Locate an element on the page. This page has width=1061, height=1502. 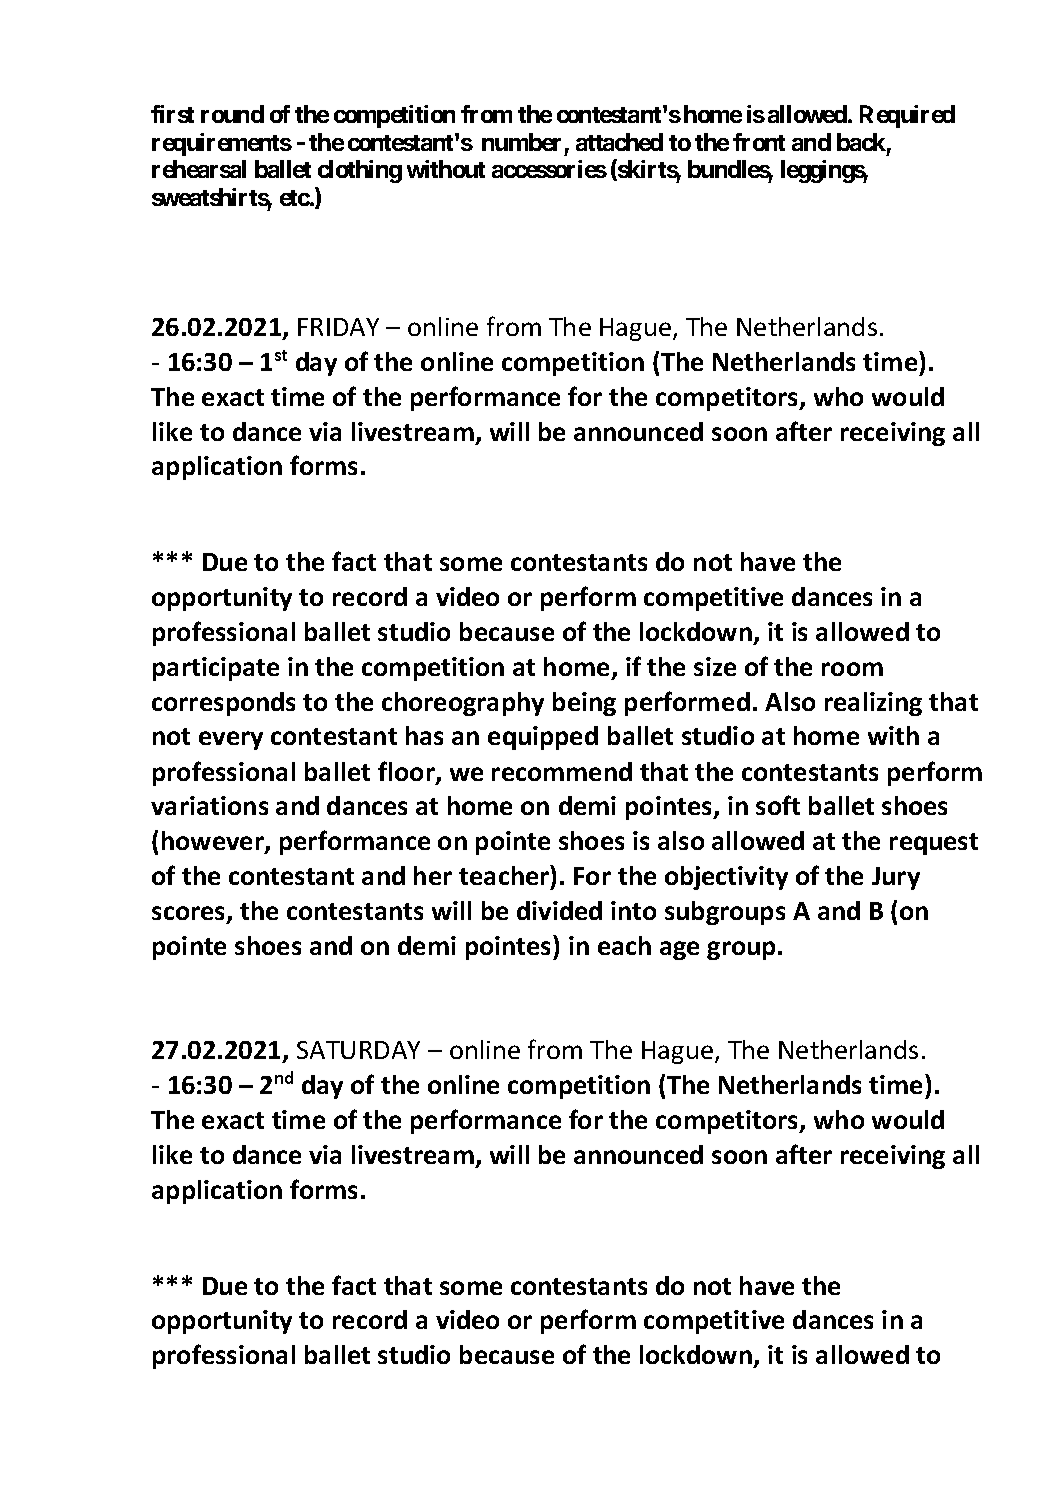
being is located at coordinates (584, 704).
